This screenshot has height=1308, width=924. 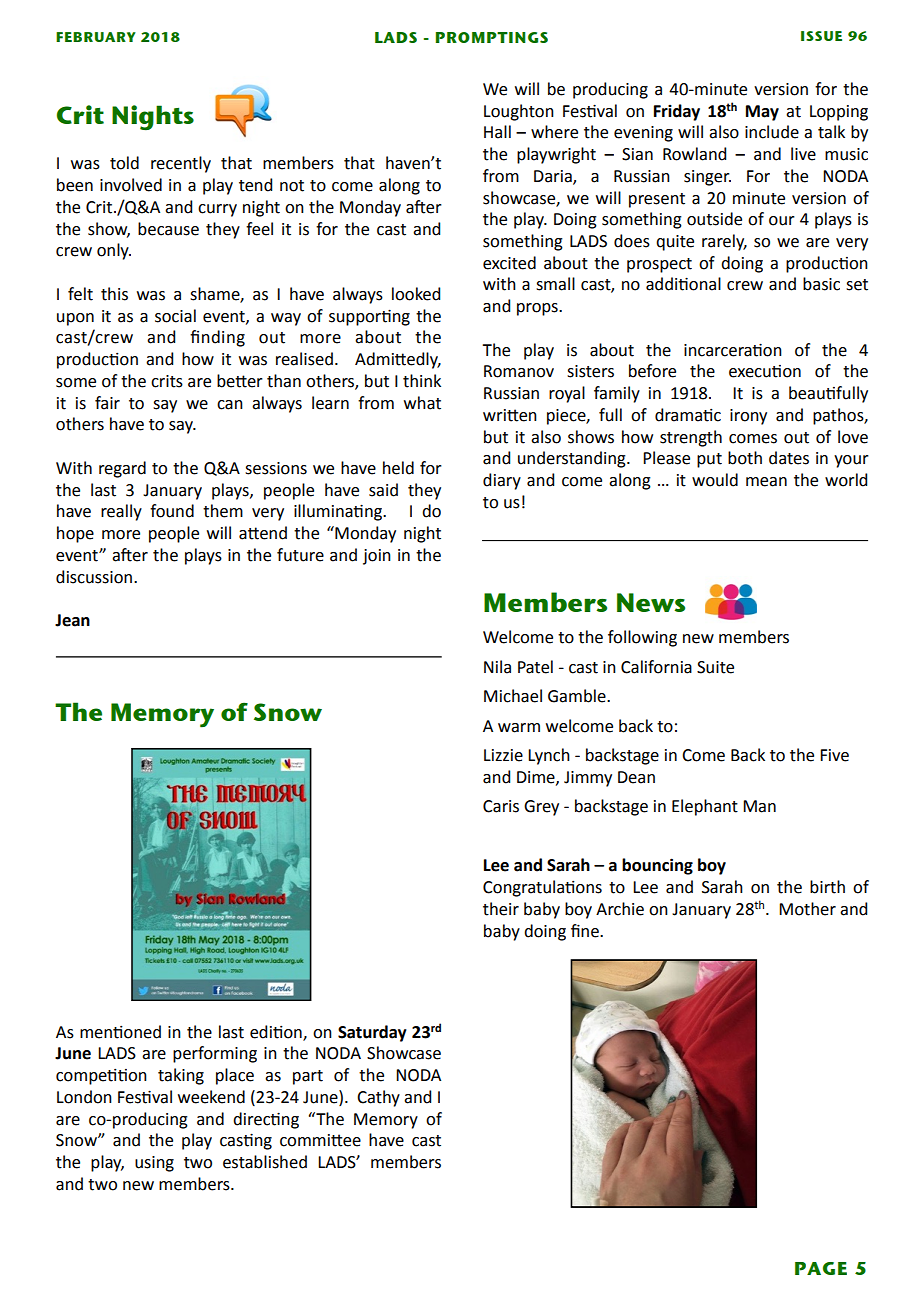 I want to click on PROMPTINGS, so click(x=492, y=37).
